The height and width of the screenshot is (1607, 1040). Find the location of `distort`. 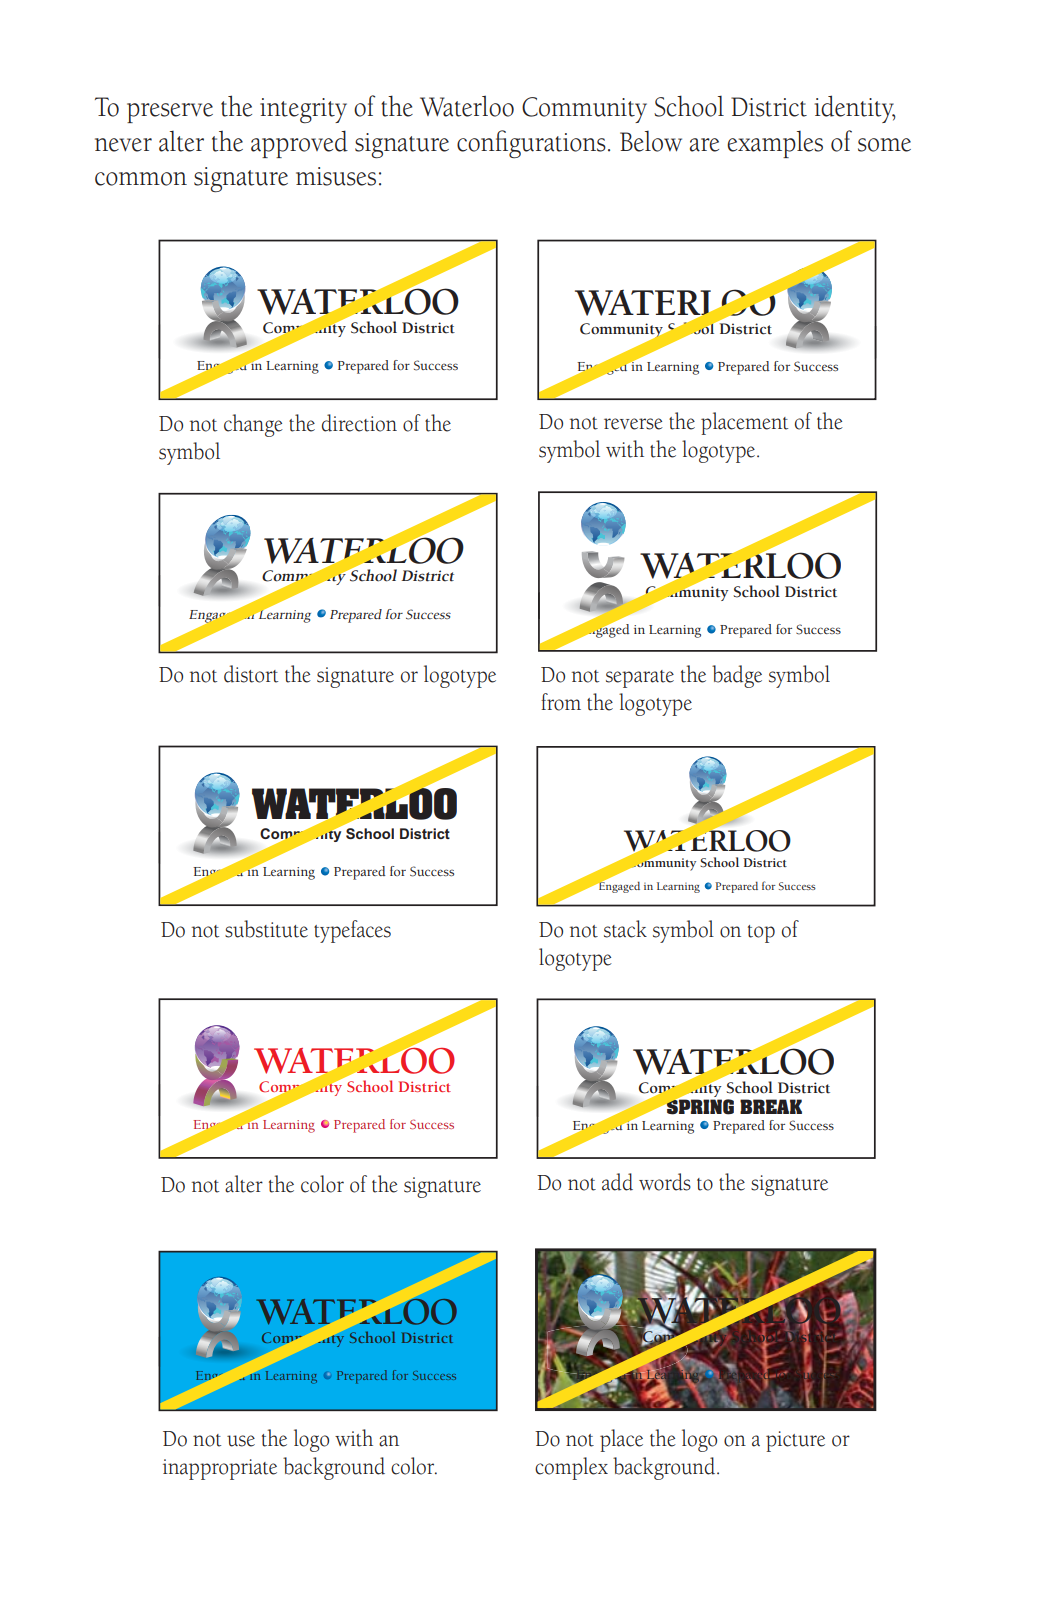

distort is located at coordinates (251, 674).
